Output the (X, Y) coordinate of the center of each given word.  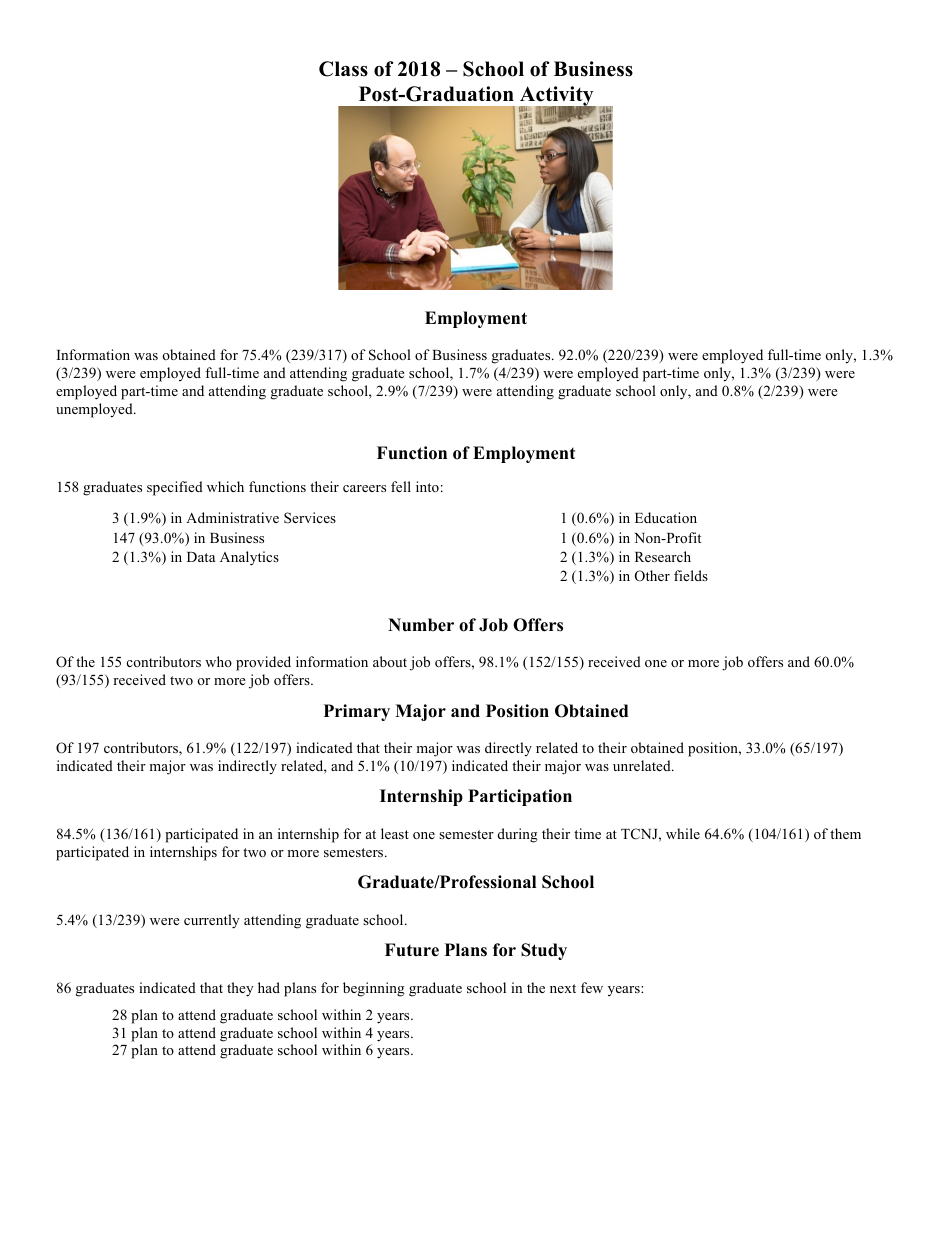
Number (421, 625)
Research (663, 556)
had (269, 987)
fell (401, 486)
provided (263, 663)
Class (343, 69)
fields (691, 575)
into (427, 486)
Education (666, 517)
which (225, 486)
